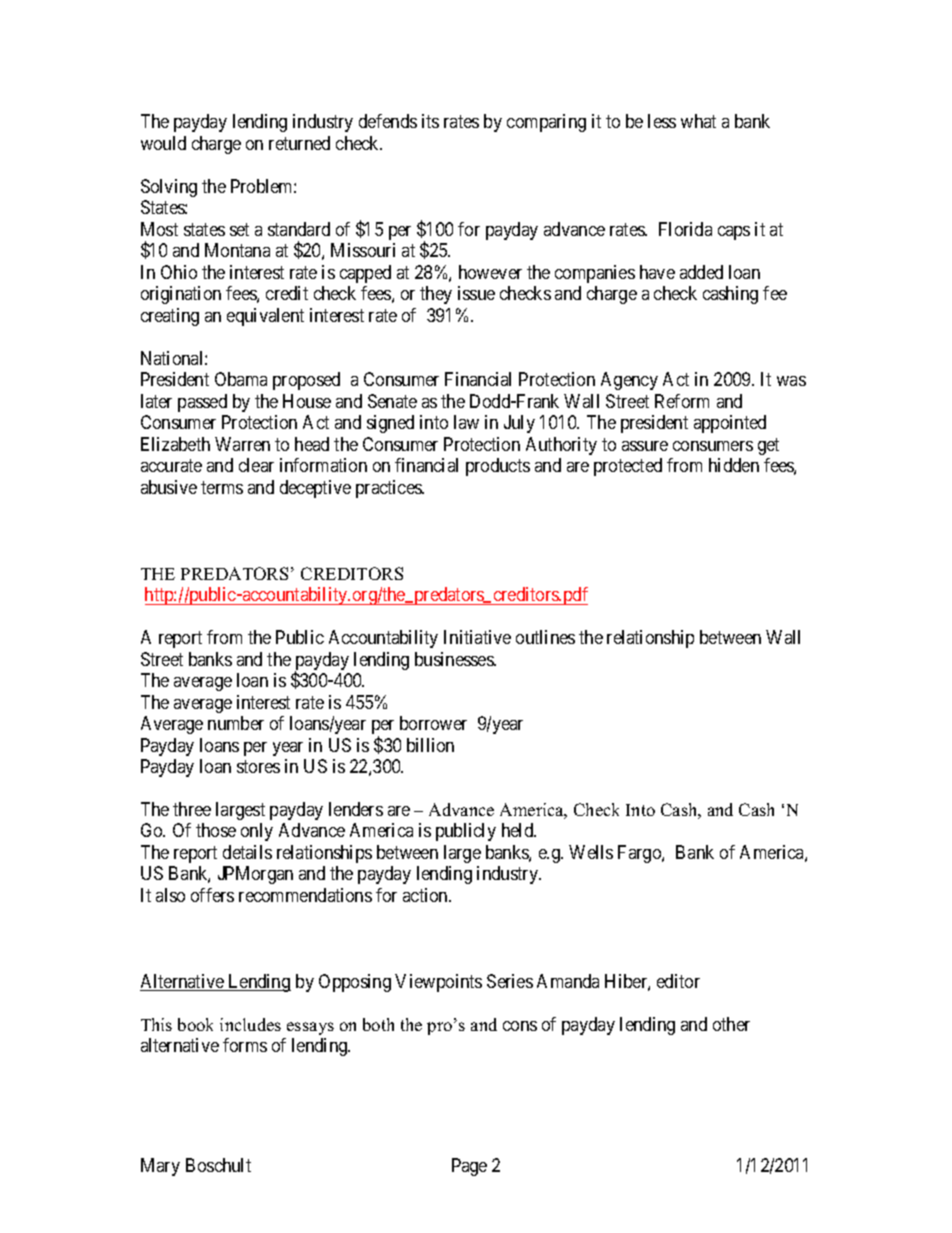 The image size is (952, 1233). I want to click on billion, so click(430, 745).
